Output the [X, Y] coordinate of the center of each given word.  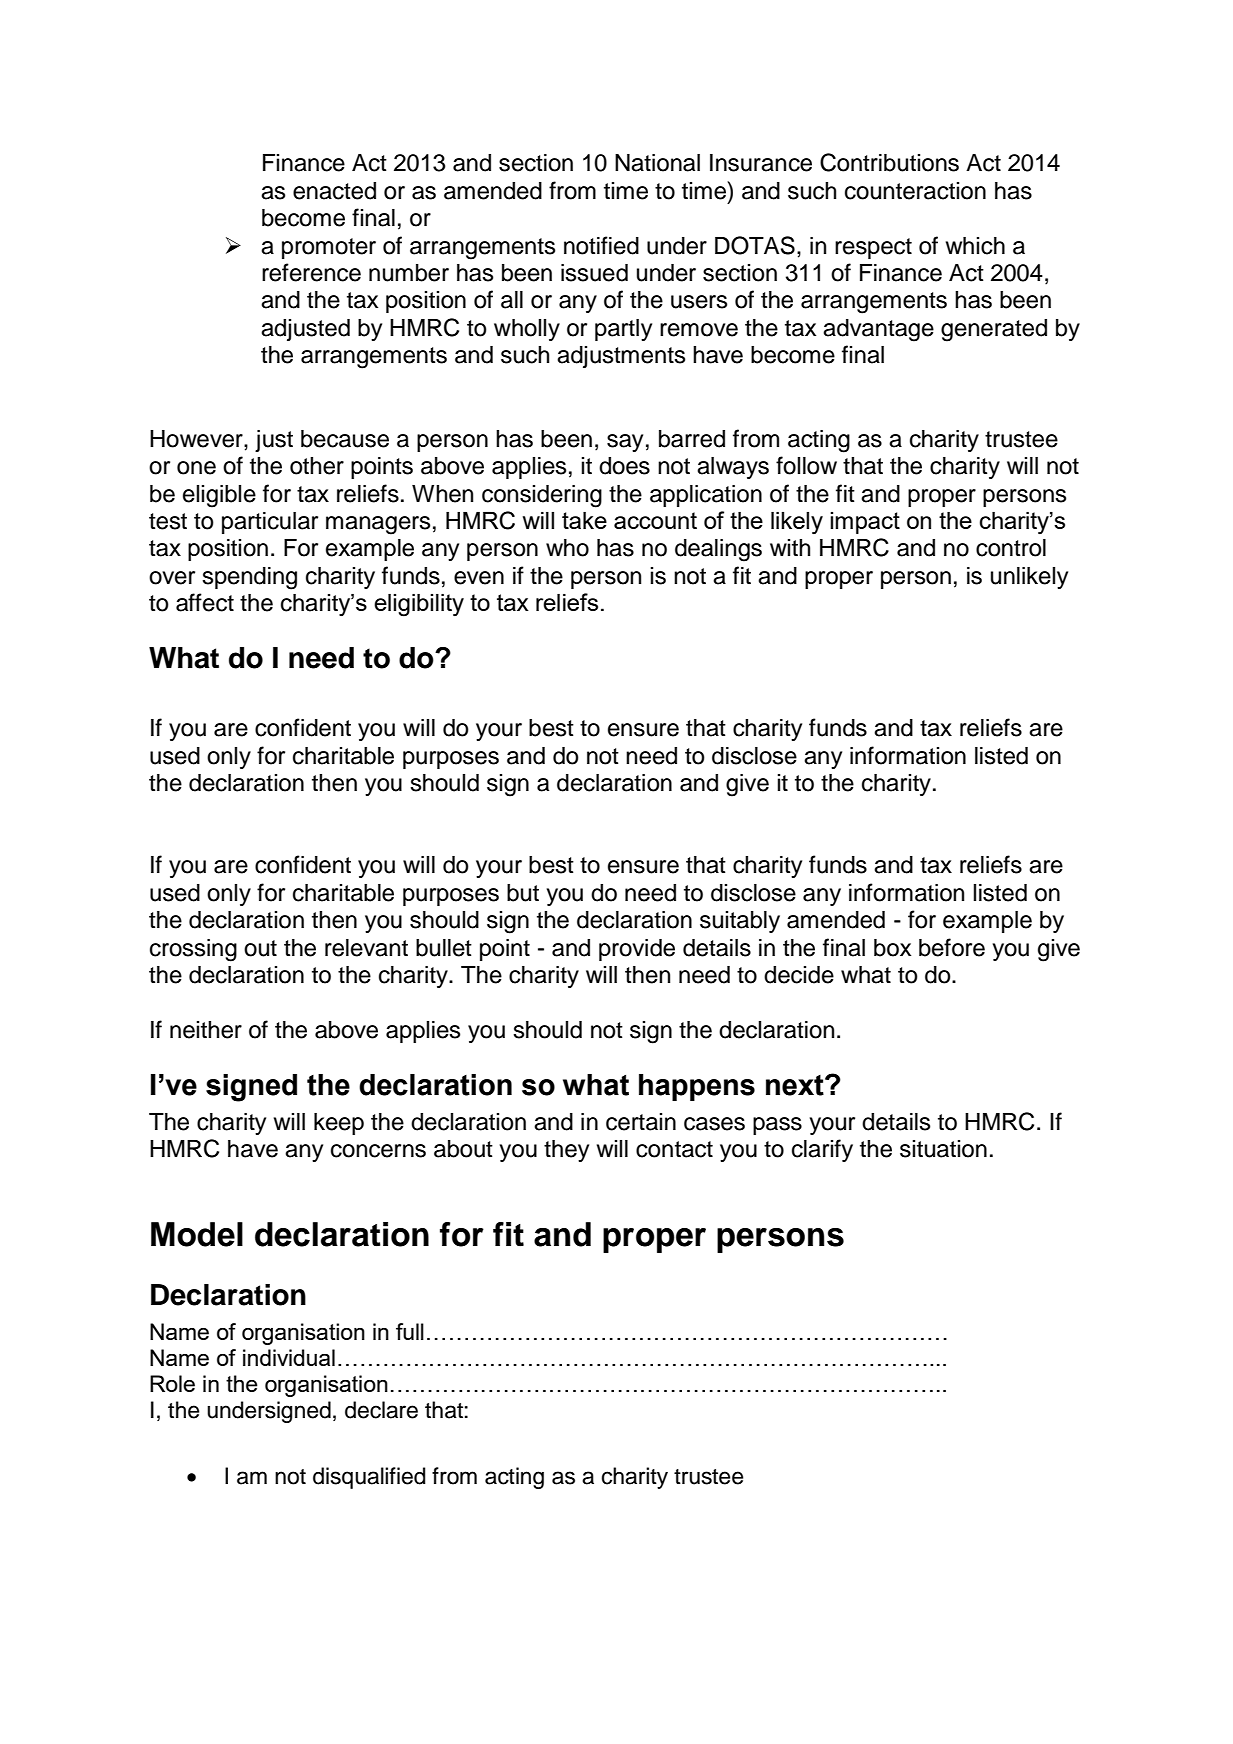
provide [637, 950]
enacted [334, 191]
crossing [193, 950]
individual [289, 1357]
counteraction [915, 191]
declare [381, 1410]
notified [601, 245]
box [892, 948]
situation [943, 1149]
